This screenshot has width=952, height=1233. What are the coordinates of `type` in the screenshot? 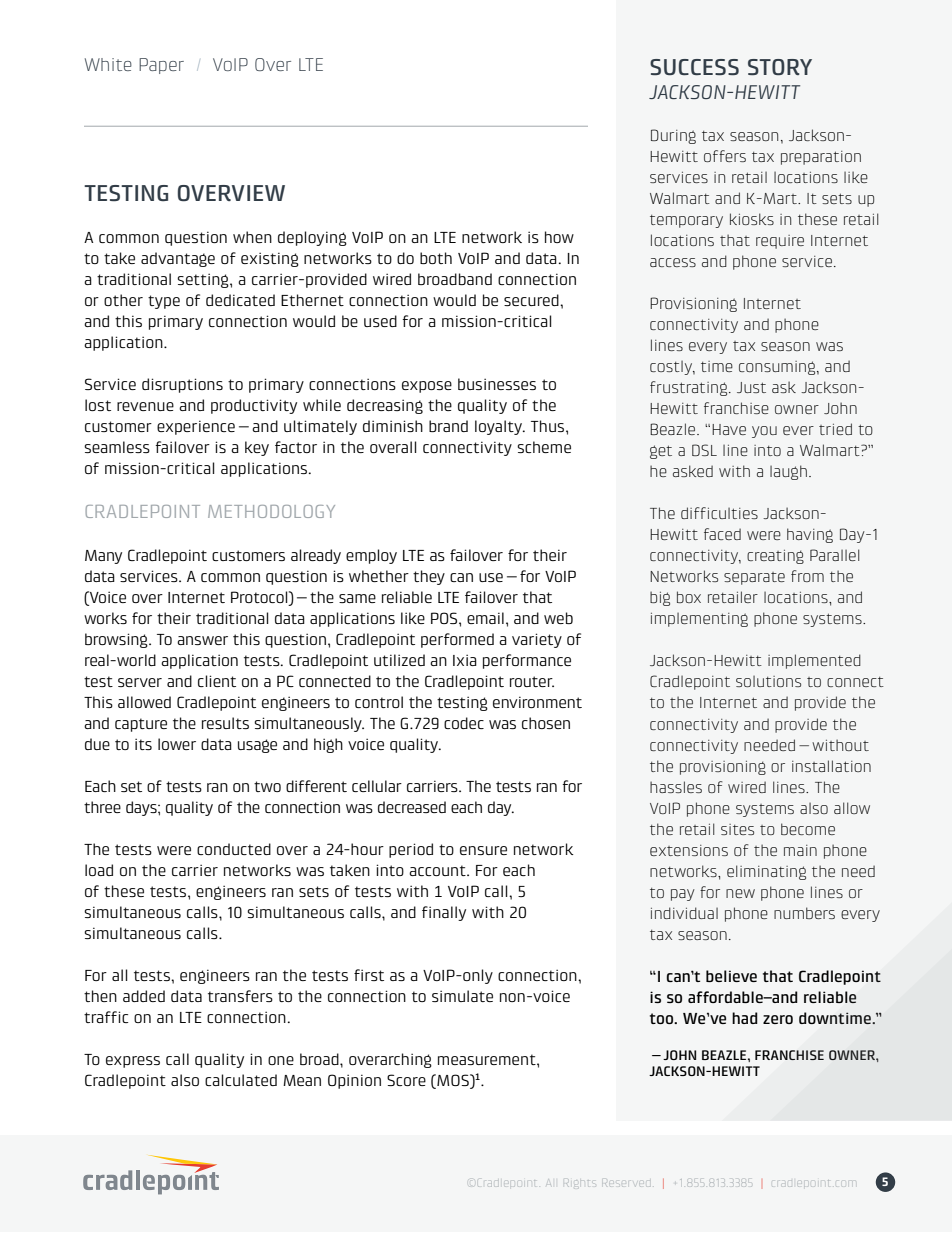 It's located at (164, 302).
